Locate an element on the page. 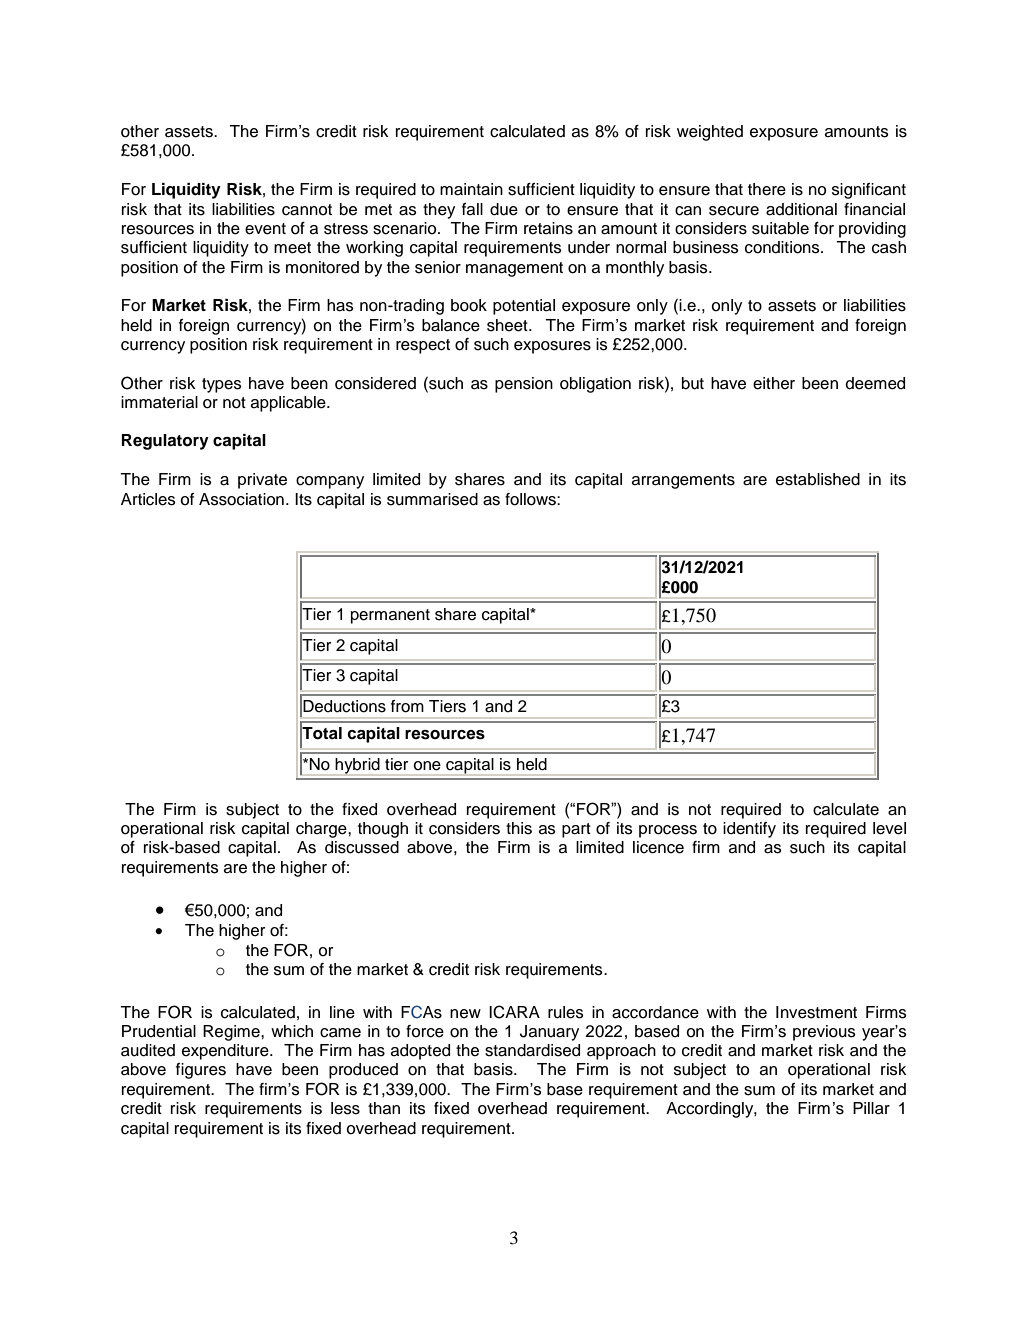 This image has width=1028, height=1331. there is located at coordinates (767, 189).
